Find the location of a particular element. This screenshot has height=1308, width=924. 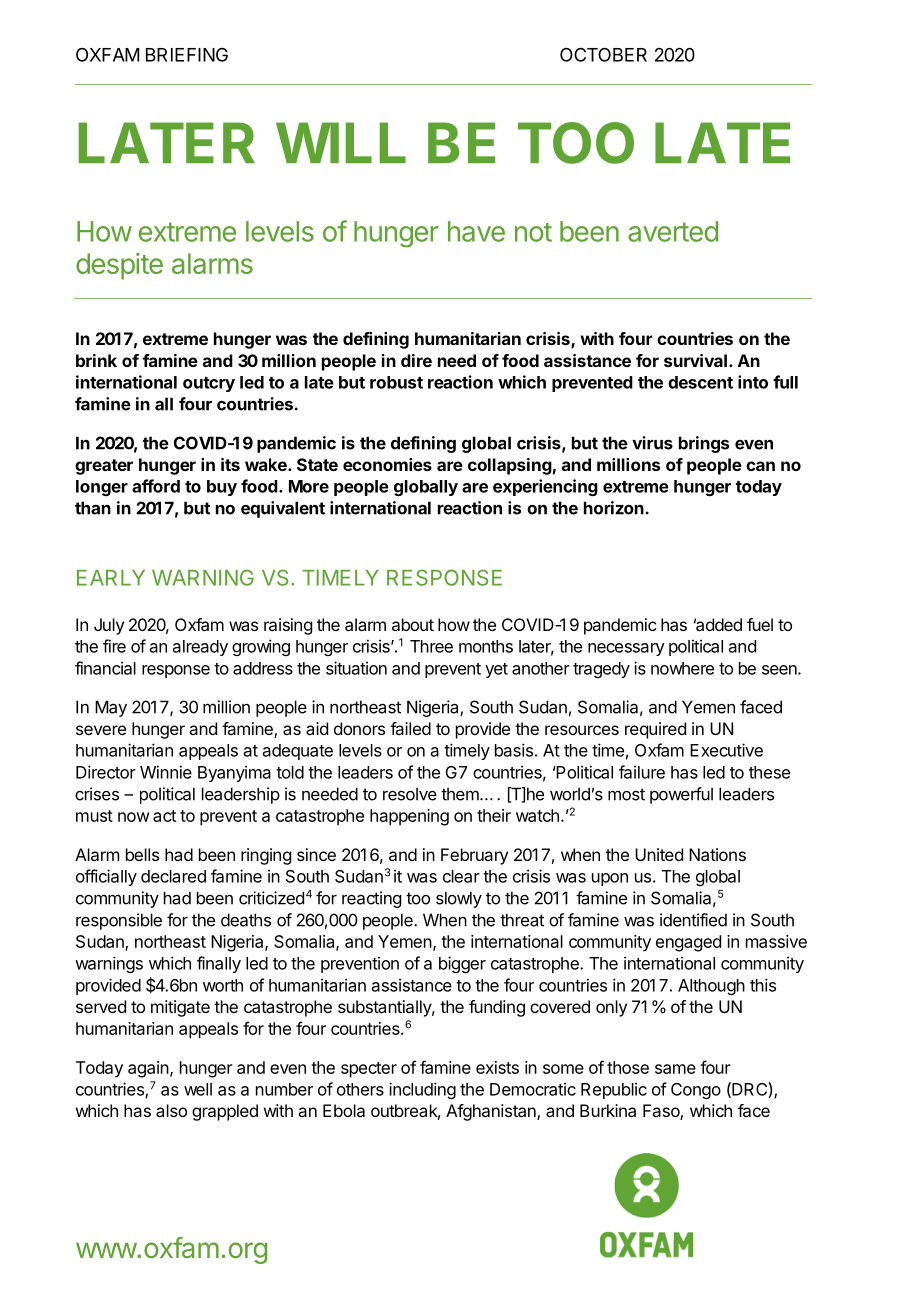

OCTOBER is located at coordinates (603, 54).
